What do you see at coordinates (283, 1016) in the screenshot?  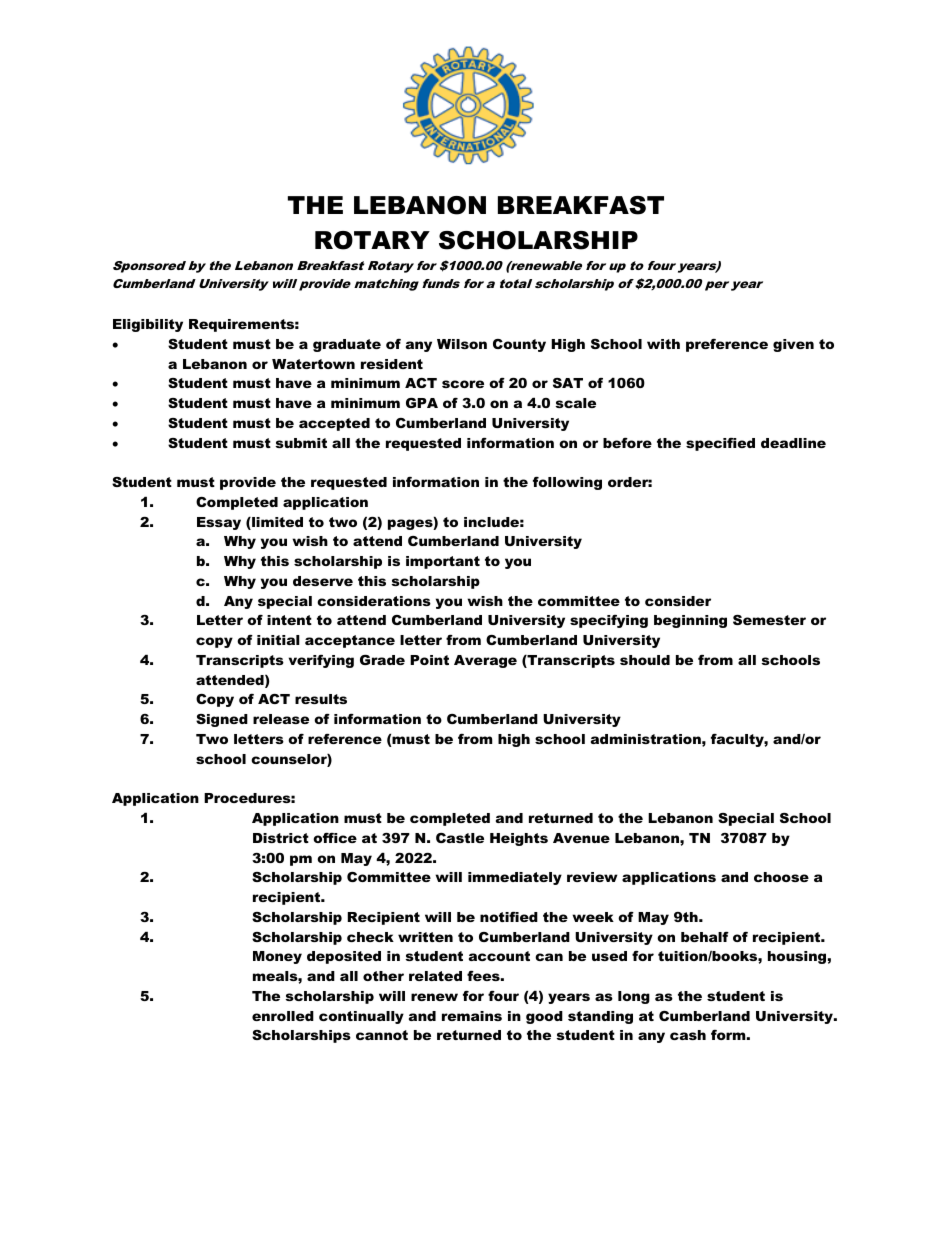 I see `enrolled` at bounding box center [283, 1016].
